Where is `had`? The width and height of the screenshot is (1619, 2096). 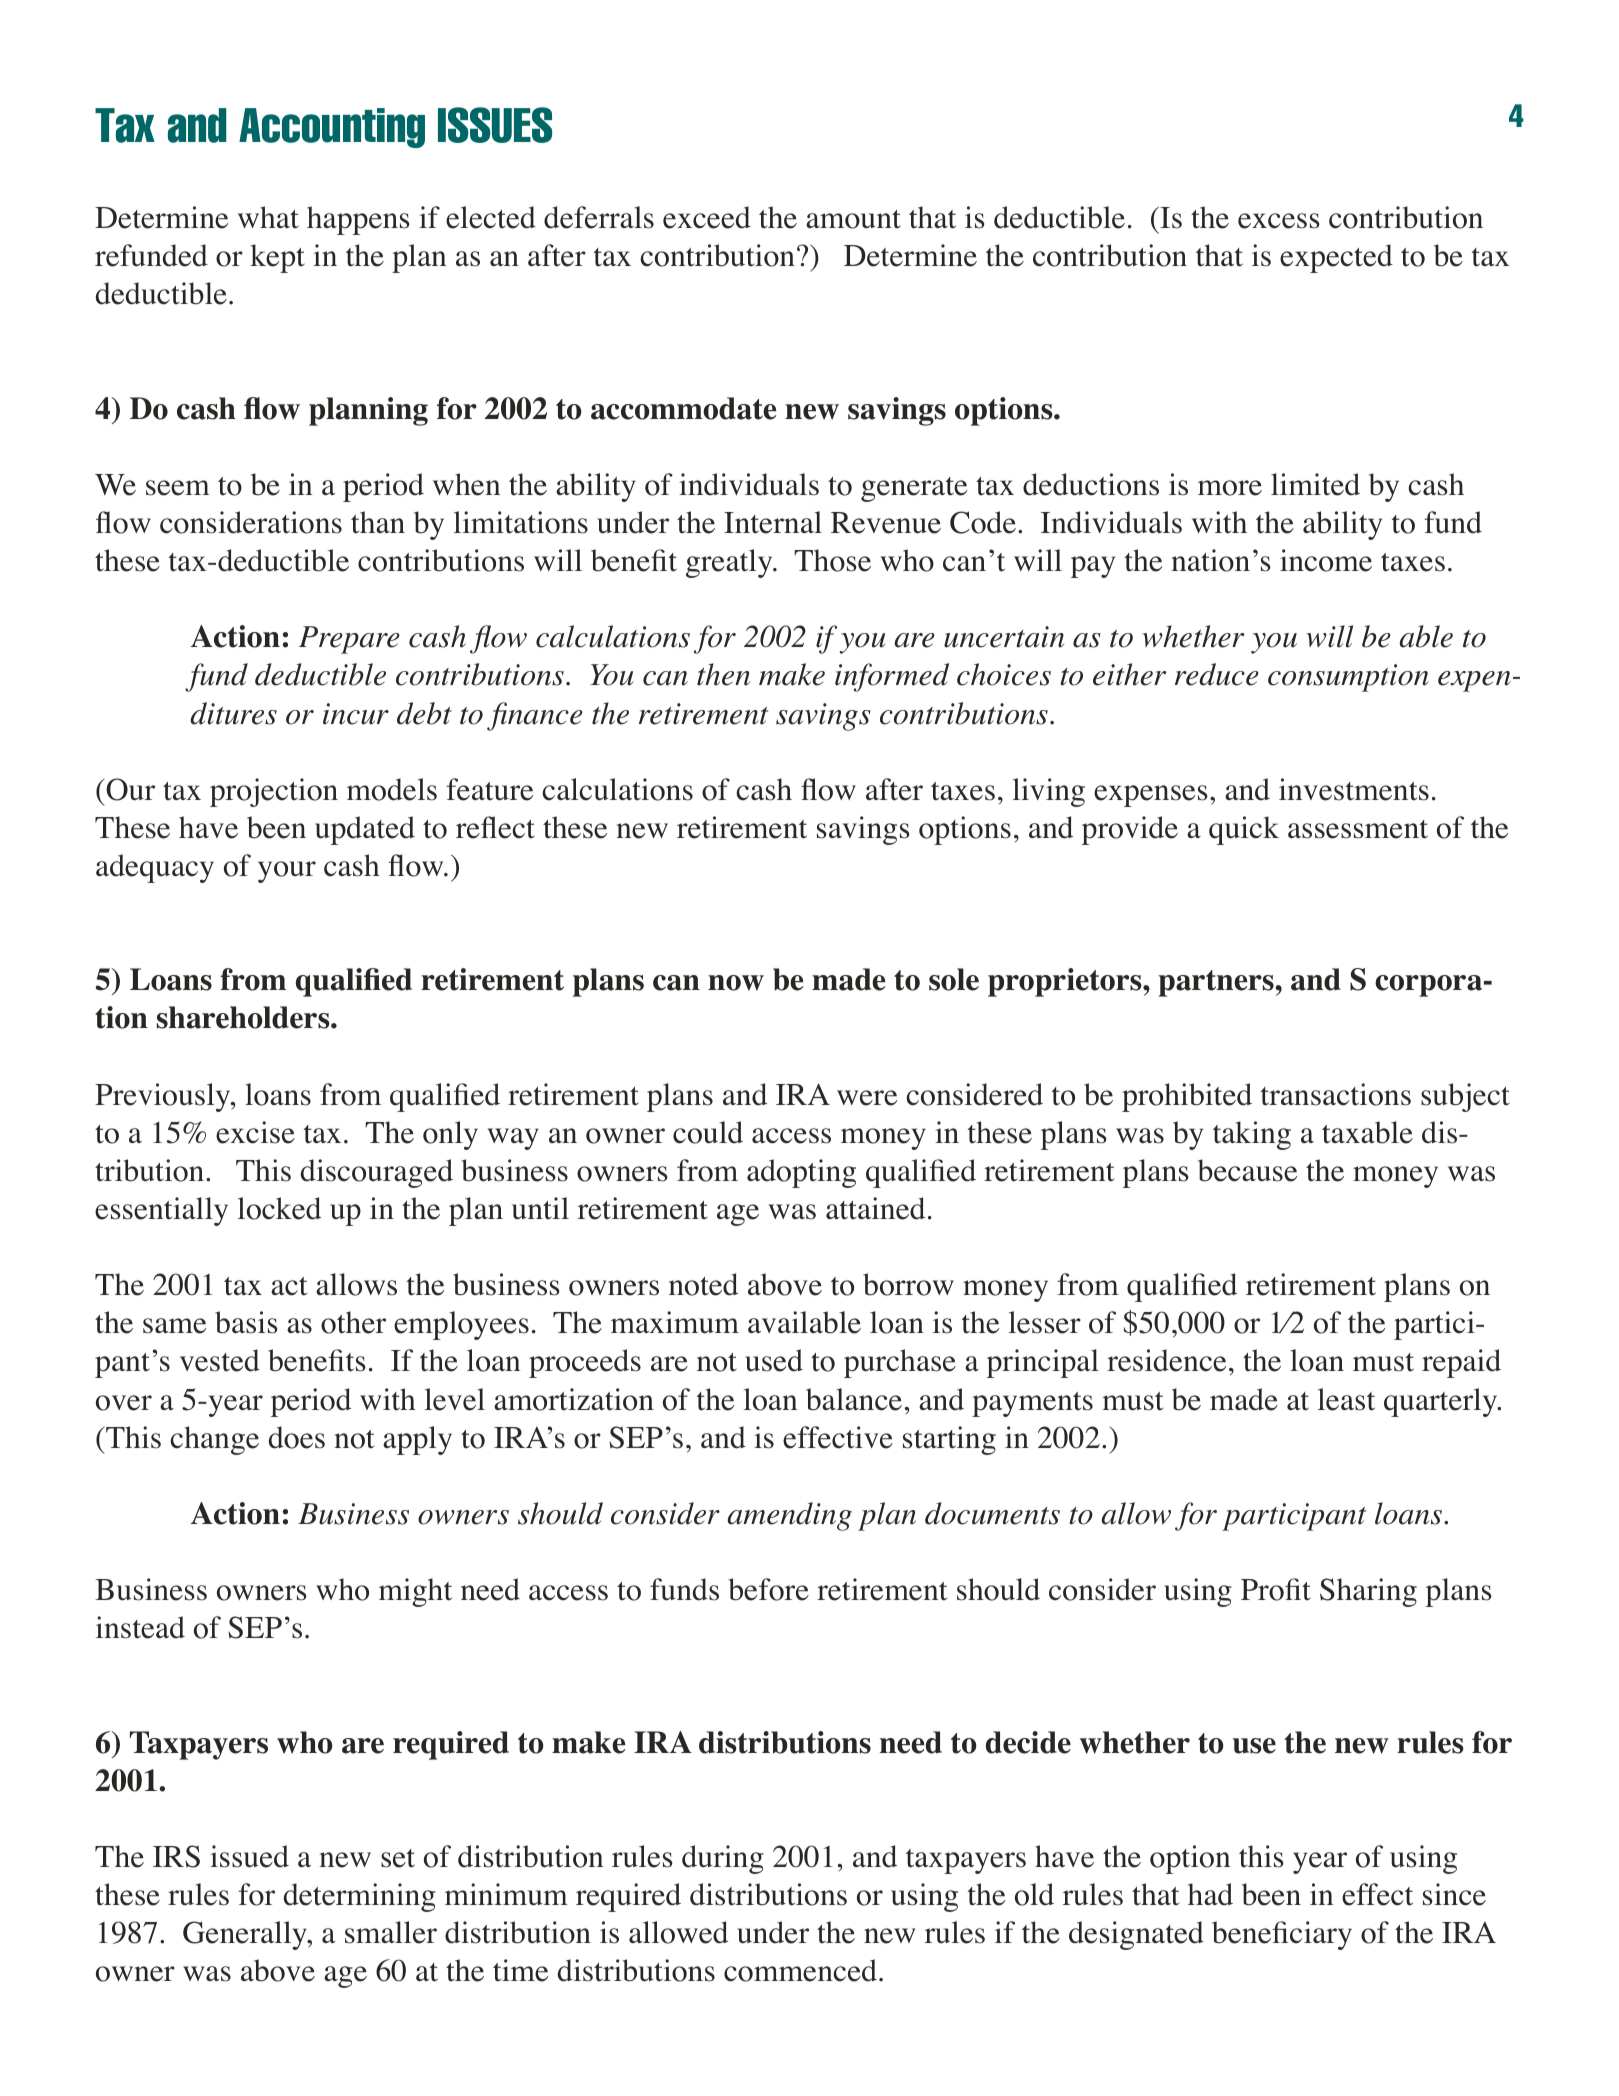
had is located at coordinates (1210, 1894).
